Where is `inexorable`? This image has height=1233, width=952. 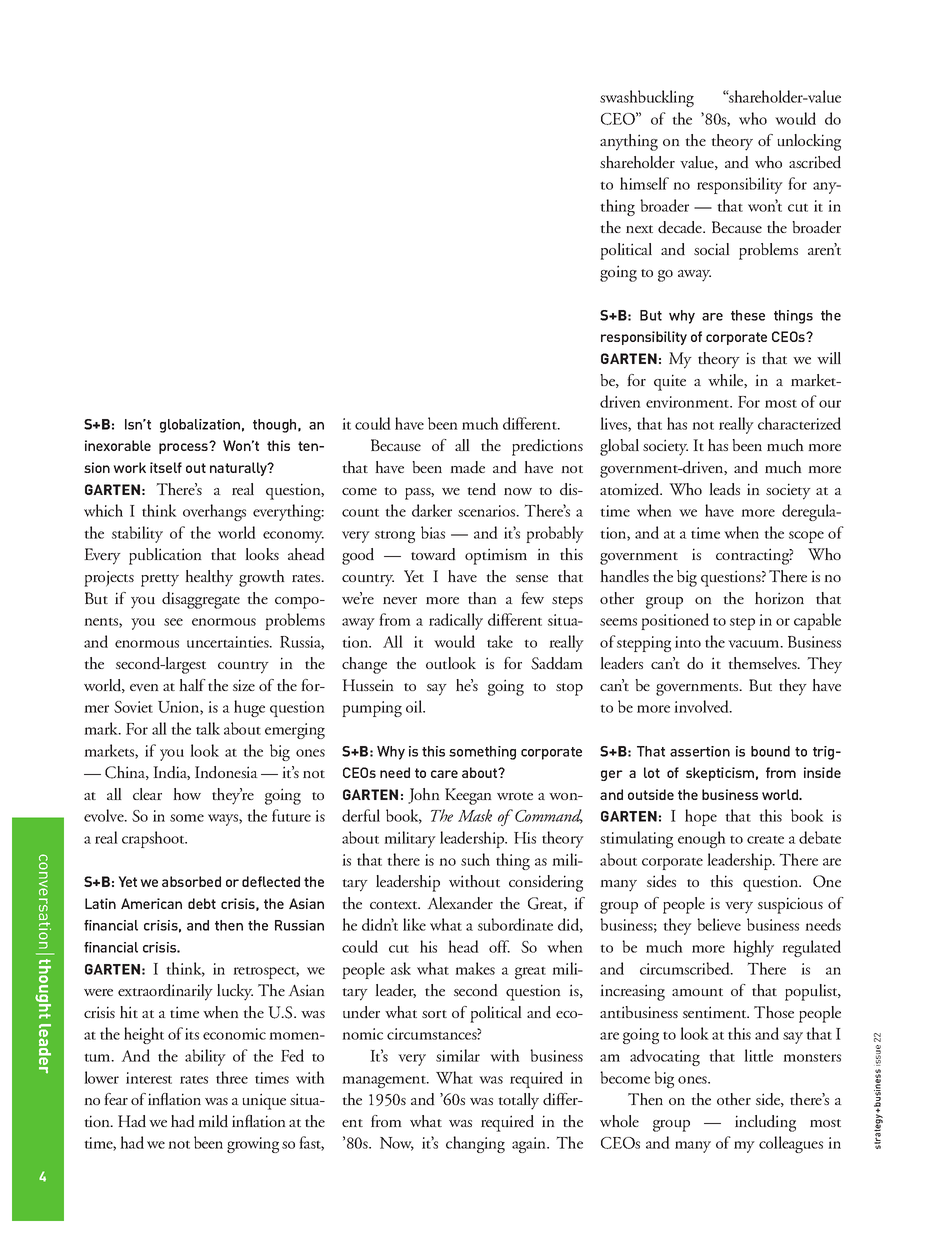
inexorable is located at coordinates (118, 445).
